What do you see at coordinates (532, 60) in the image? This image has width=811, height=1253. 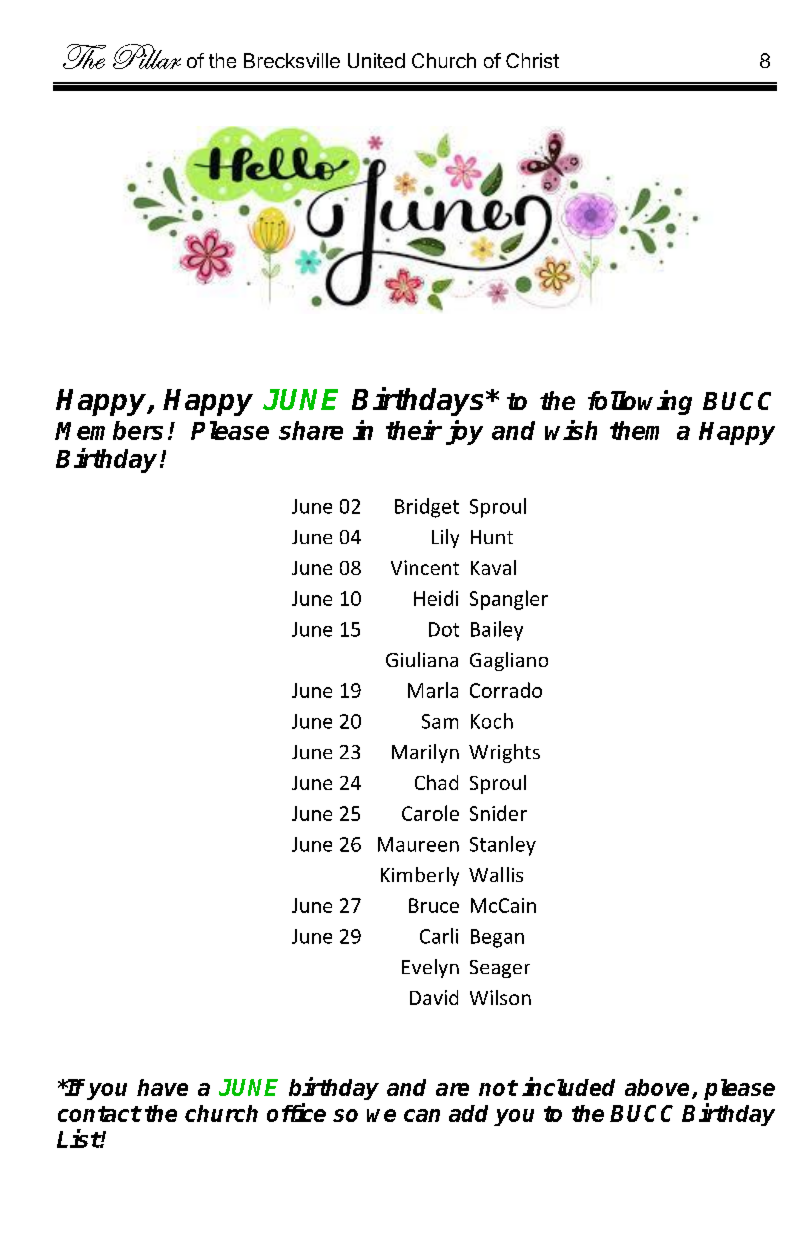 I see `Christ` at bounding box center [532, 60].
